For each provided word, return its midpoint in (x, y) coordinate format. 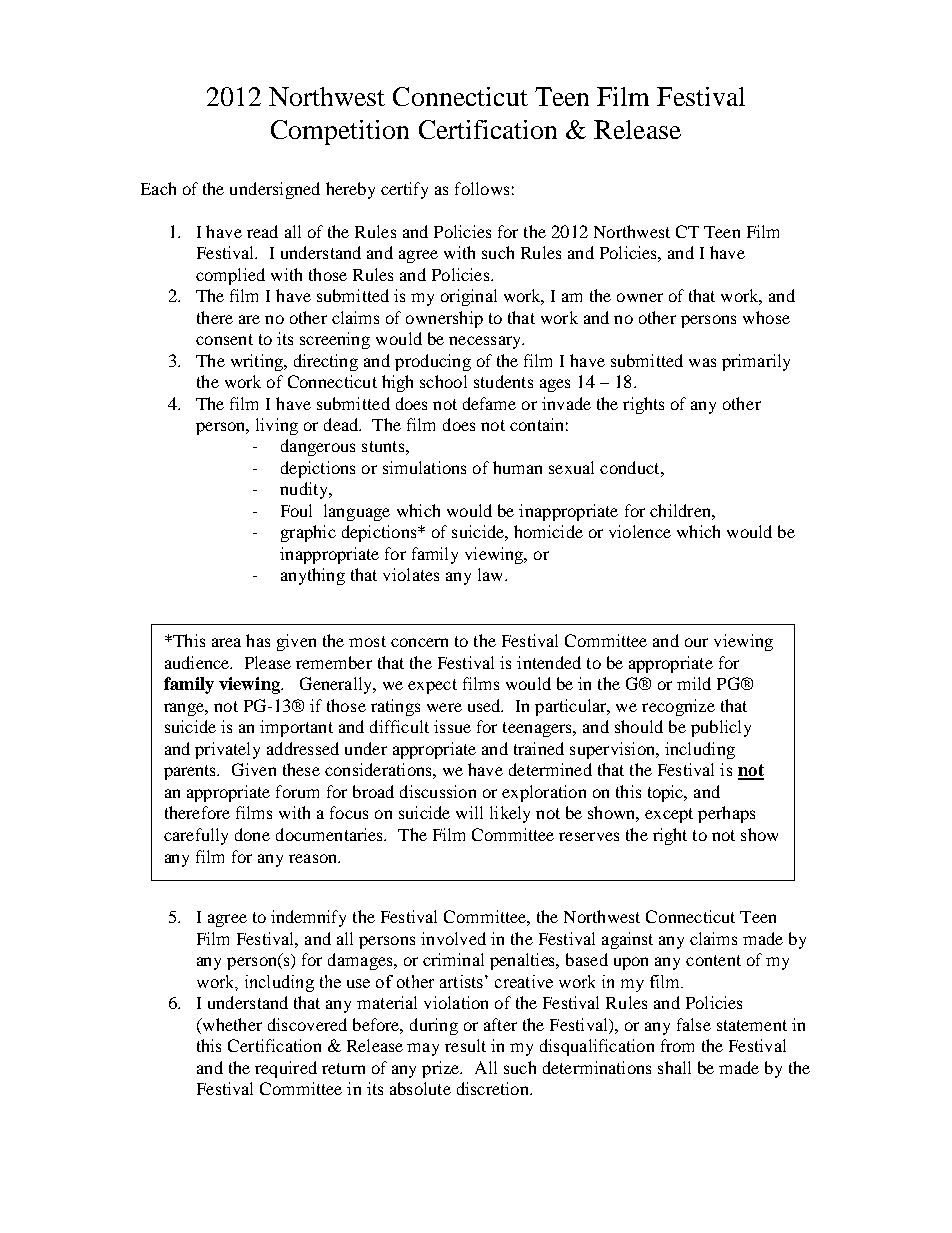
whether (231, 1026)
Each (158, 188)
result (465, 1045)
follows (482, 188)
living (277, 426)
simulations (424, 467)
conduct (631, 467)
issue (452, 726)
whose (766, 317)
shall (674, 1067)
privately (227, 750)
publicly (721, 728)
